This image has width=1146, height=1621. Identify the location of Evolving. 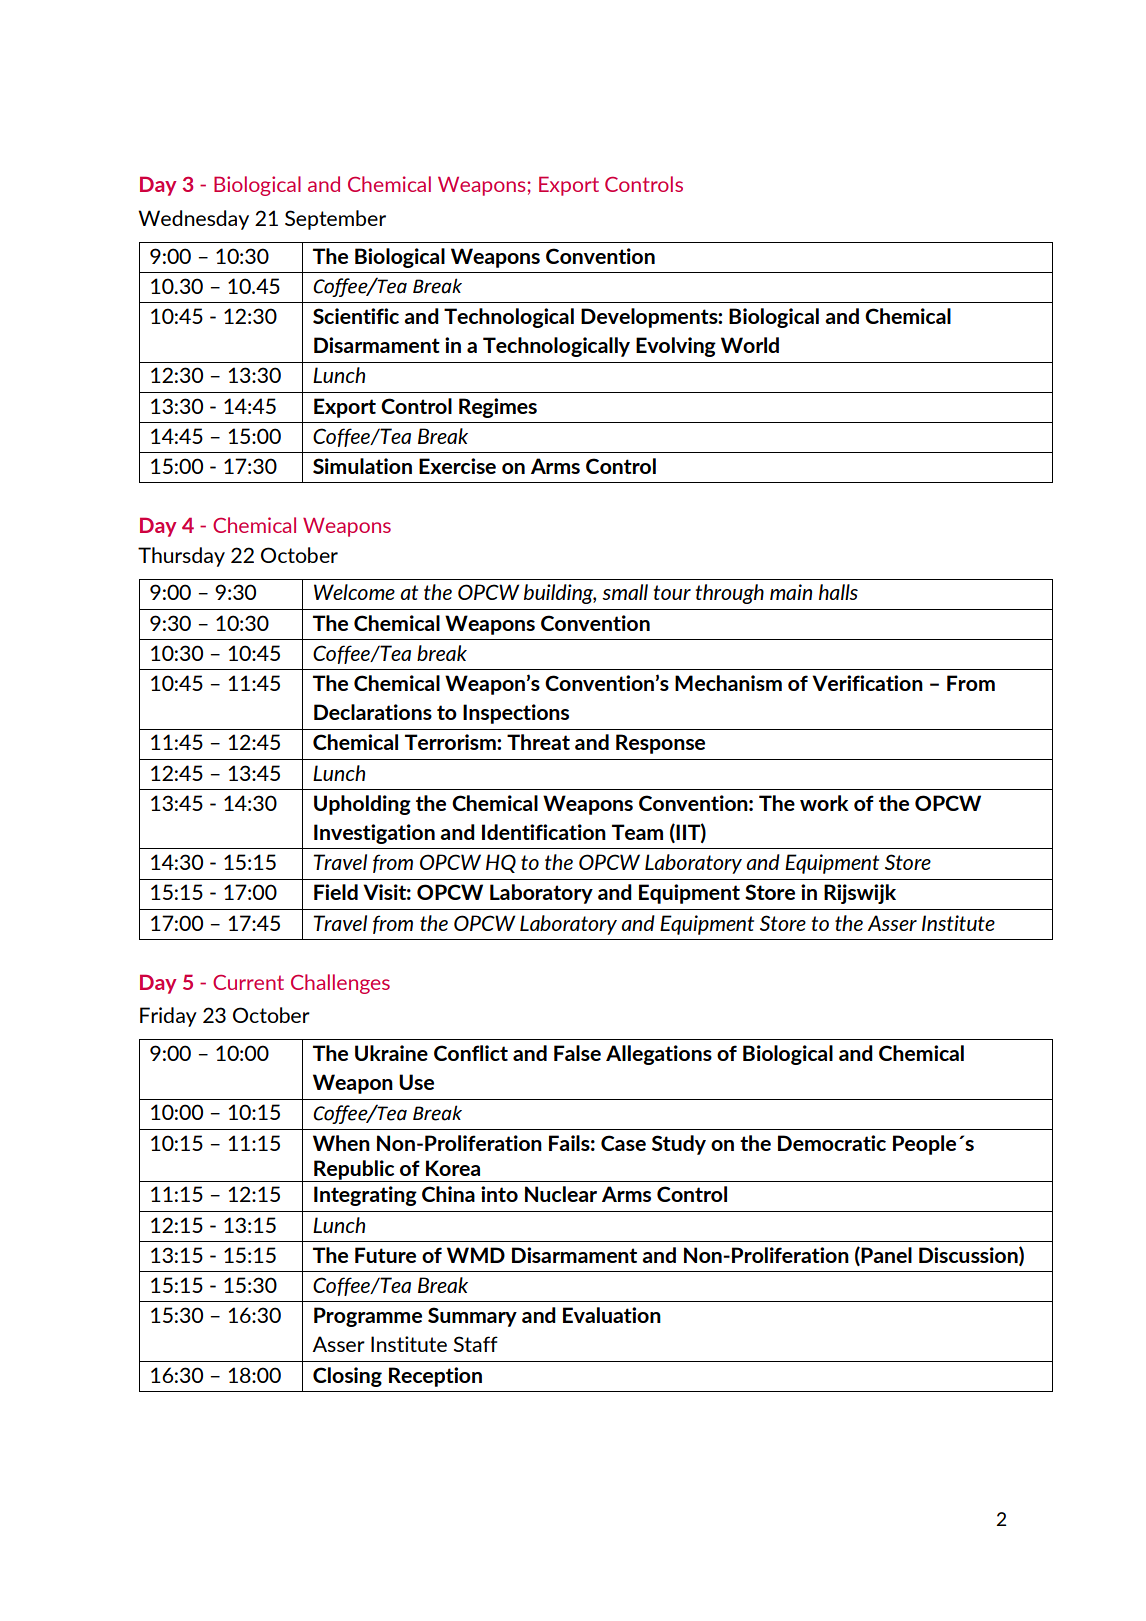
(676, 347).
